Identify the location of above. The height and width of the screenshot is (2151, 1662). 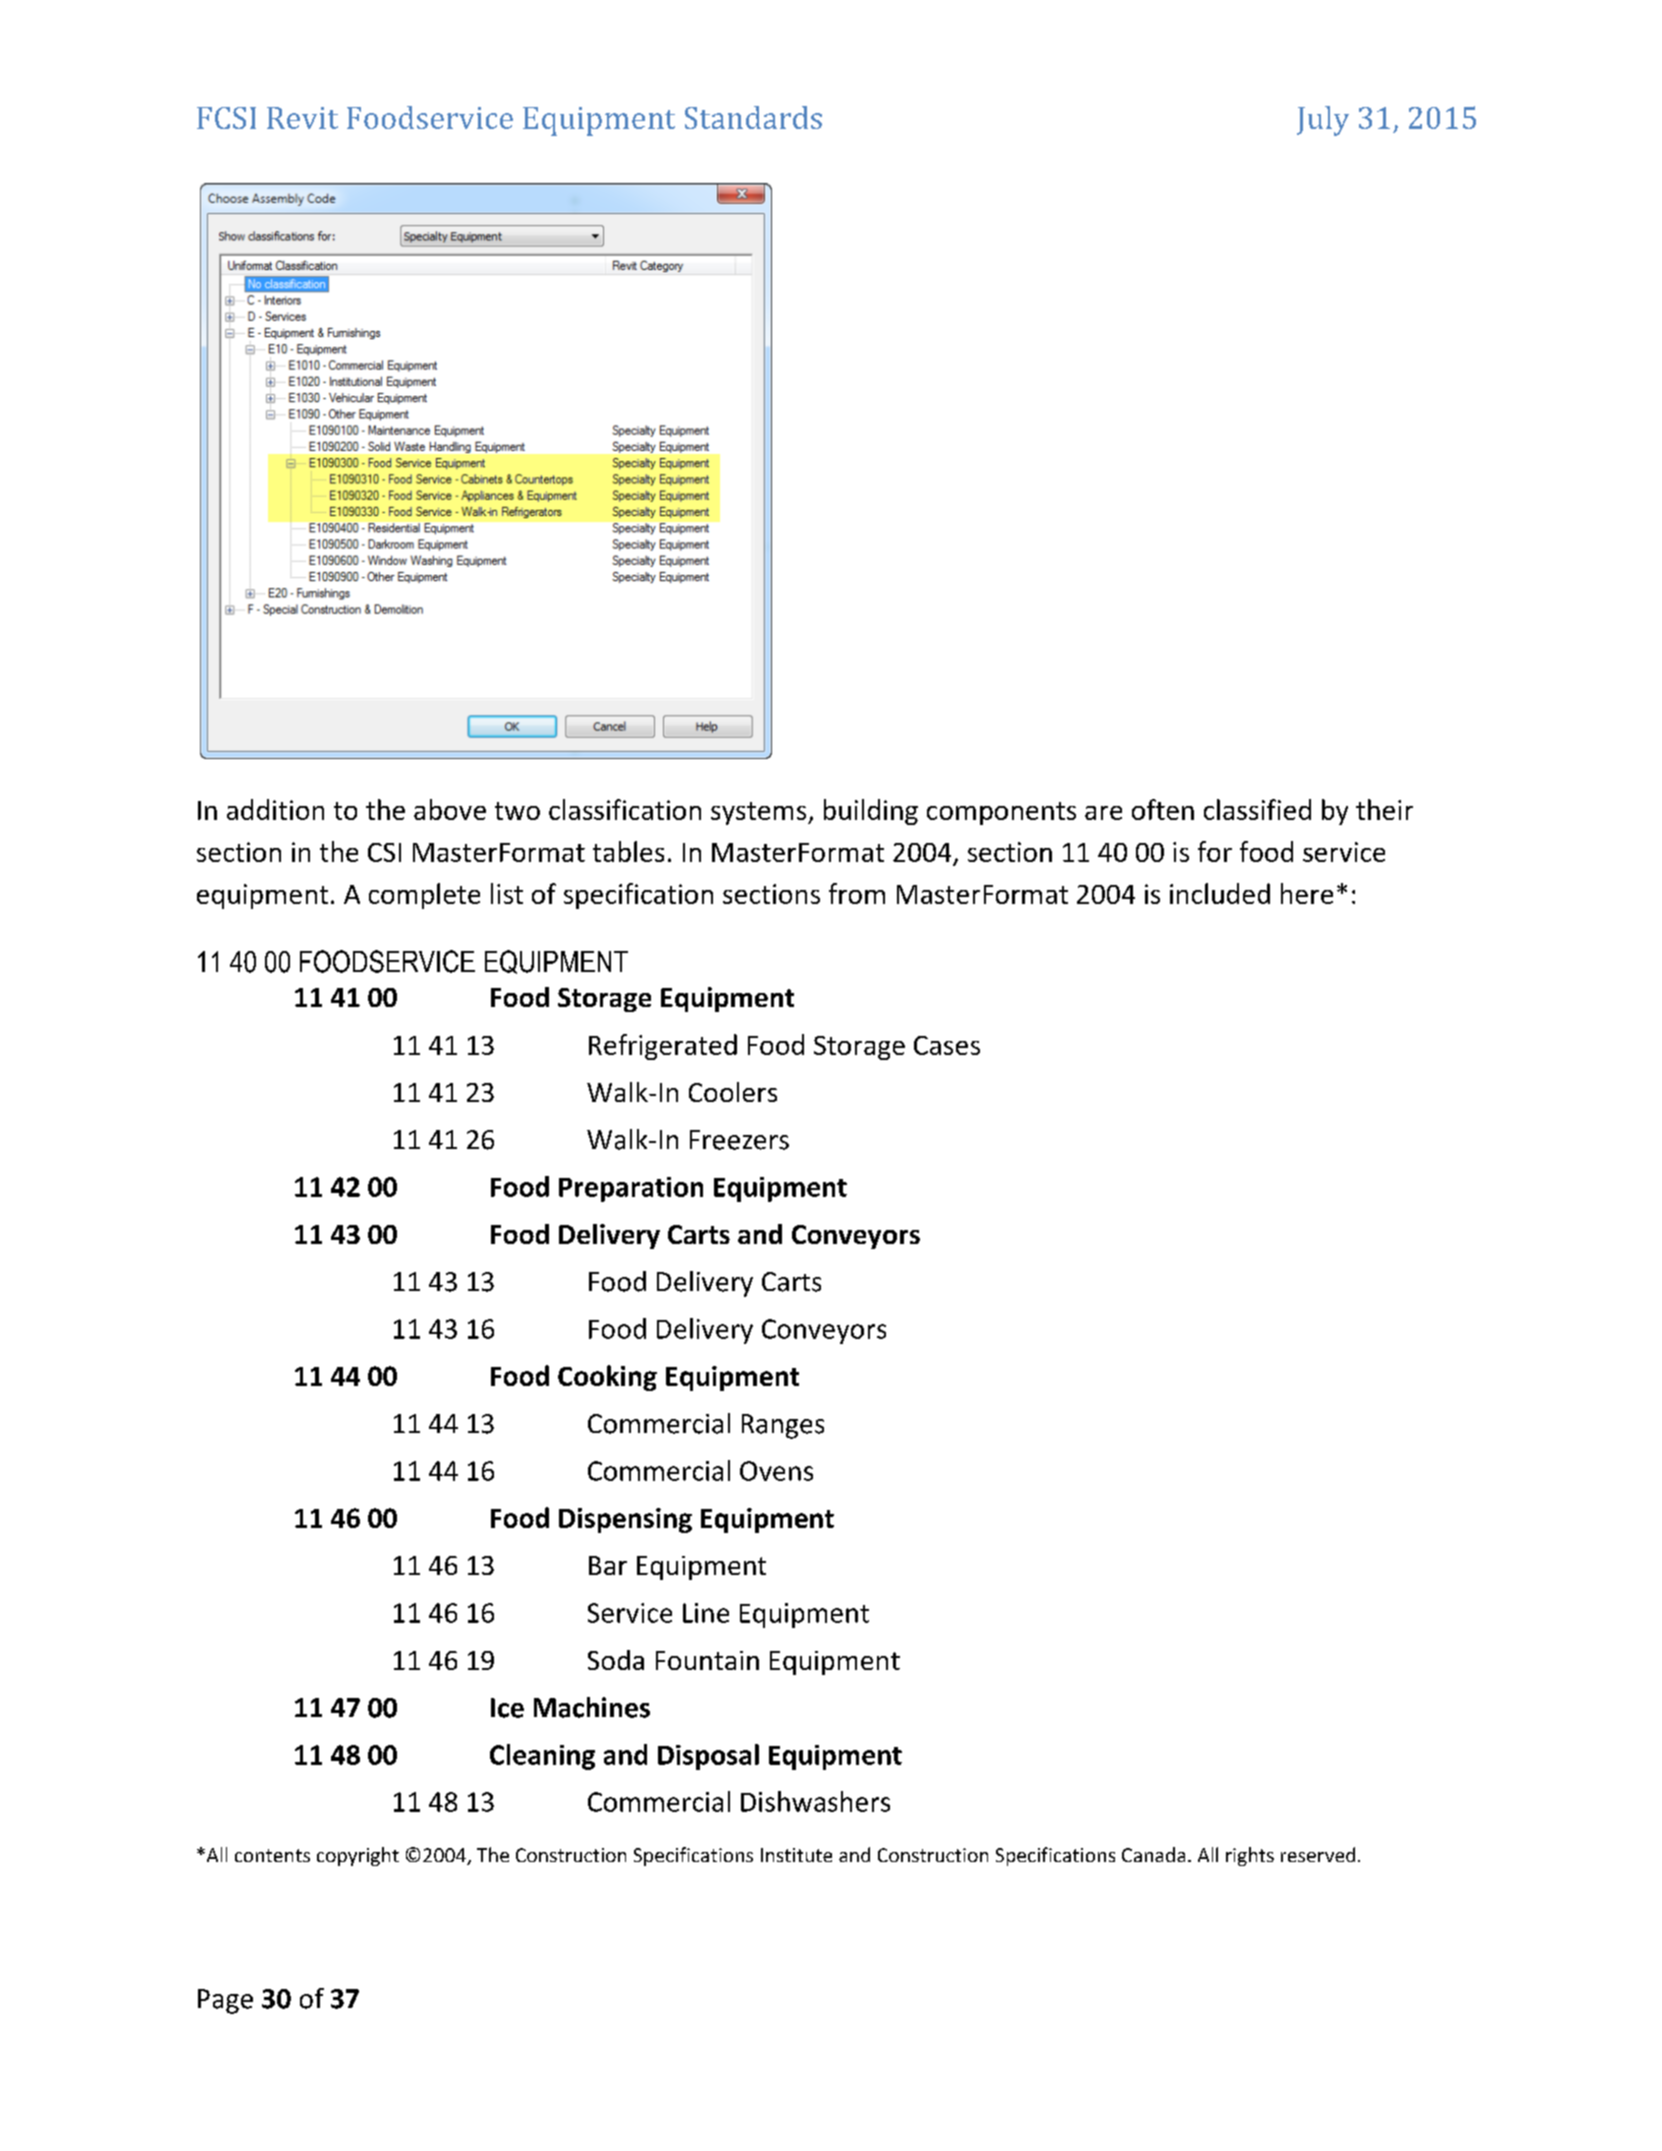
(450, 809).
